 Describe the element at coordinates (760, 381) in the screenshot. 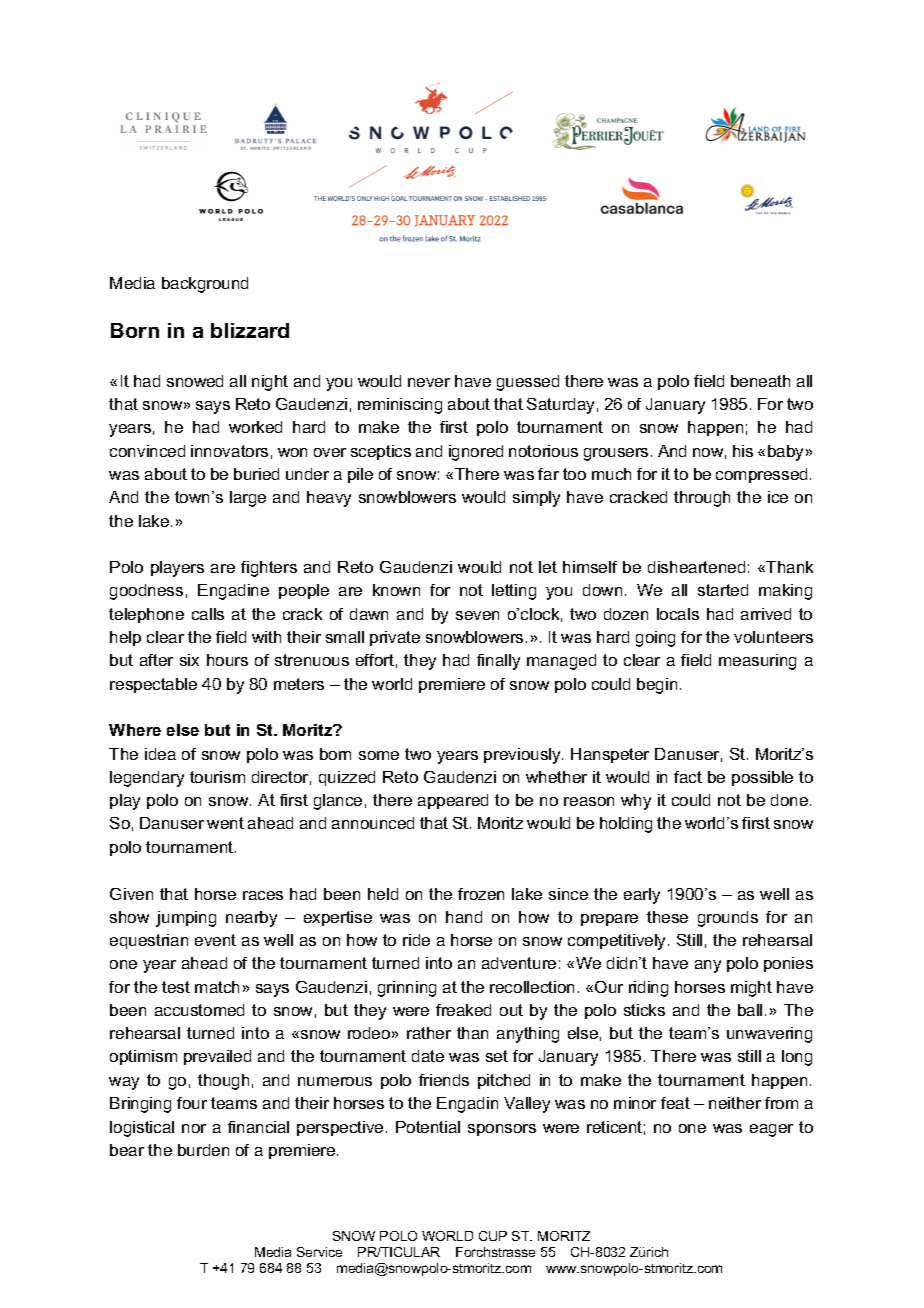

I see `beneath` at that location.
